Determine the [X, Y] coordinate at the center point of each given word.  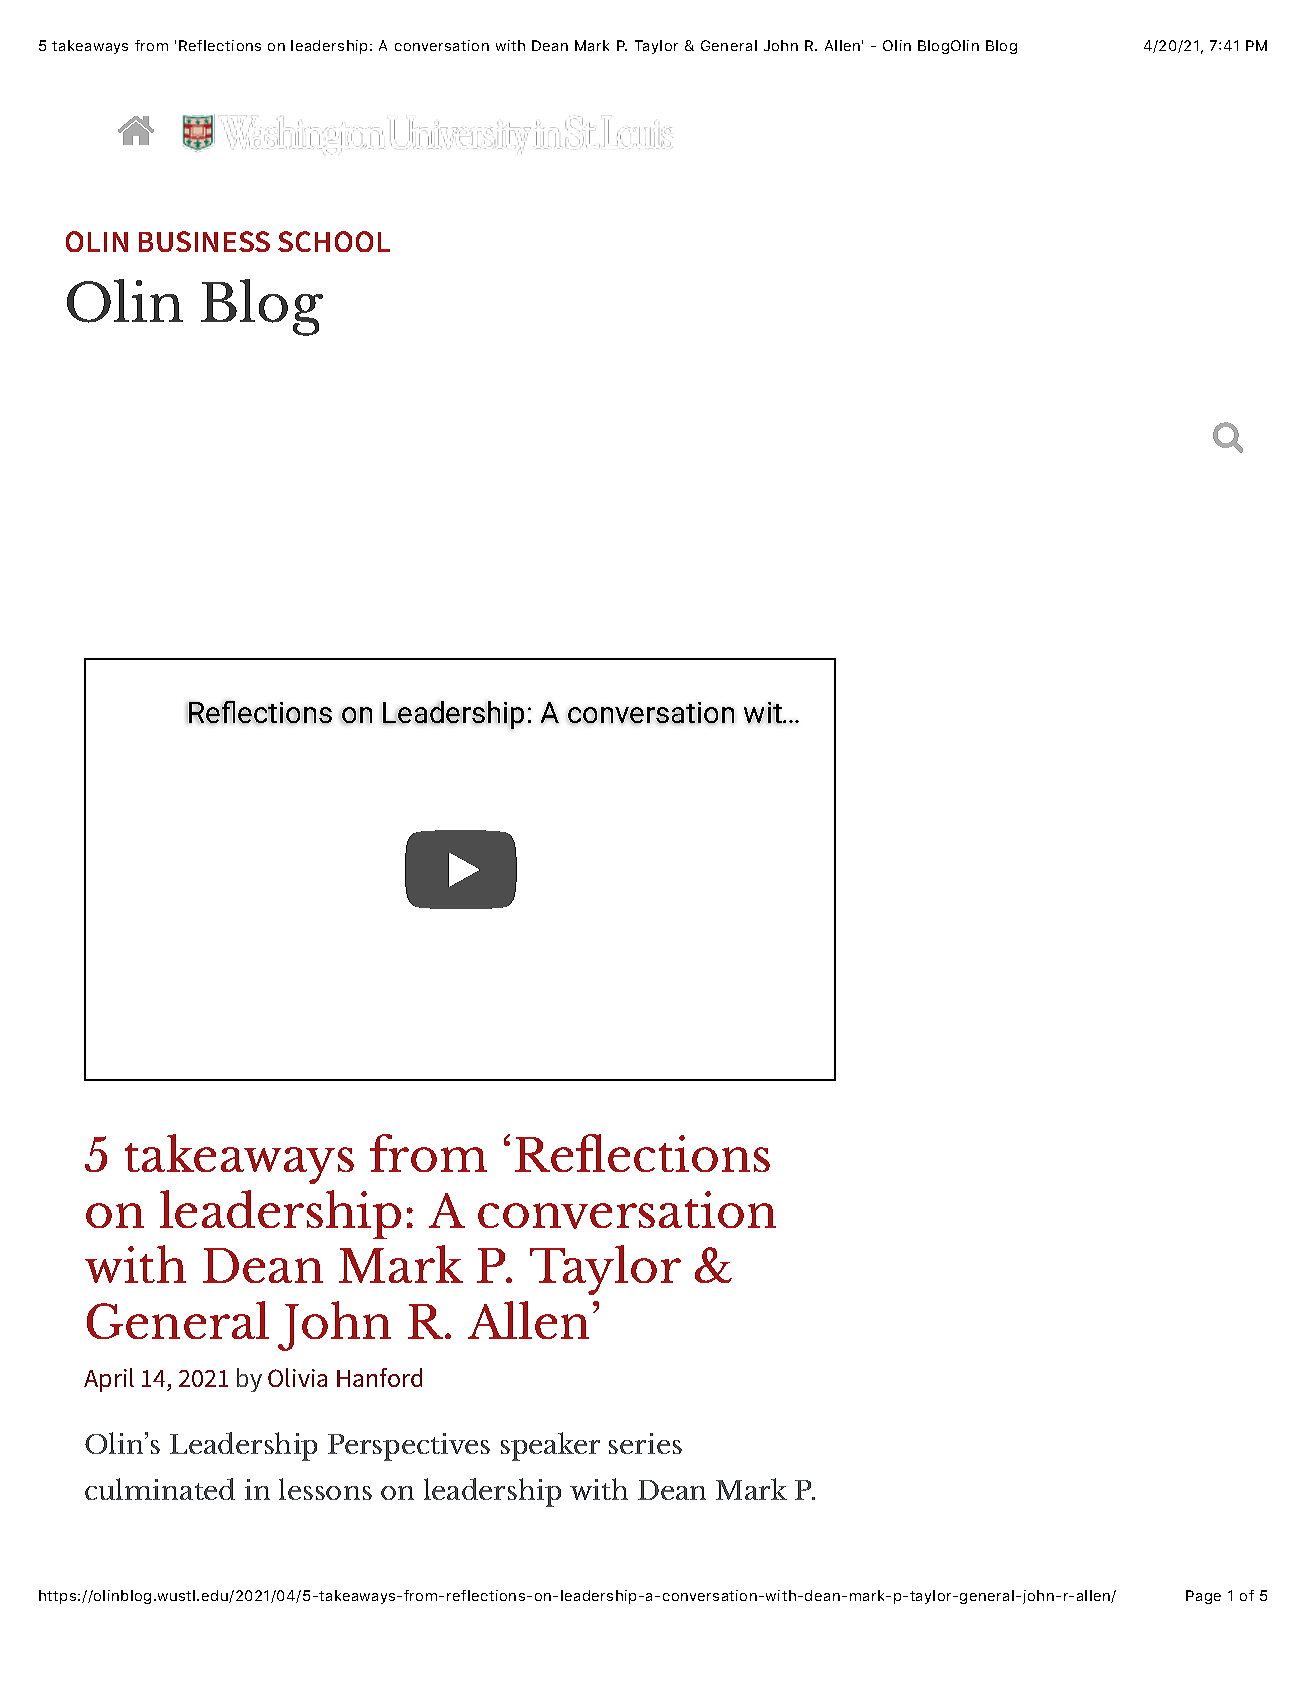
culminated [160, 1489]
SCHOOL [334, 241]
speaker [550, 1446]
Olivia [297, 1377]
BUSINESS [204, 241]
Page [1203, 1597]
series [645, 1443]
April [109, 1380]
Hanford [379, 1377]
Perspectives [409, 1447]
